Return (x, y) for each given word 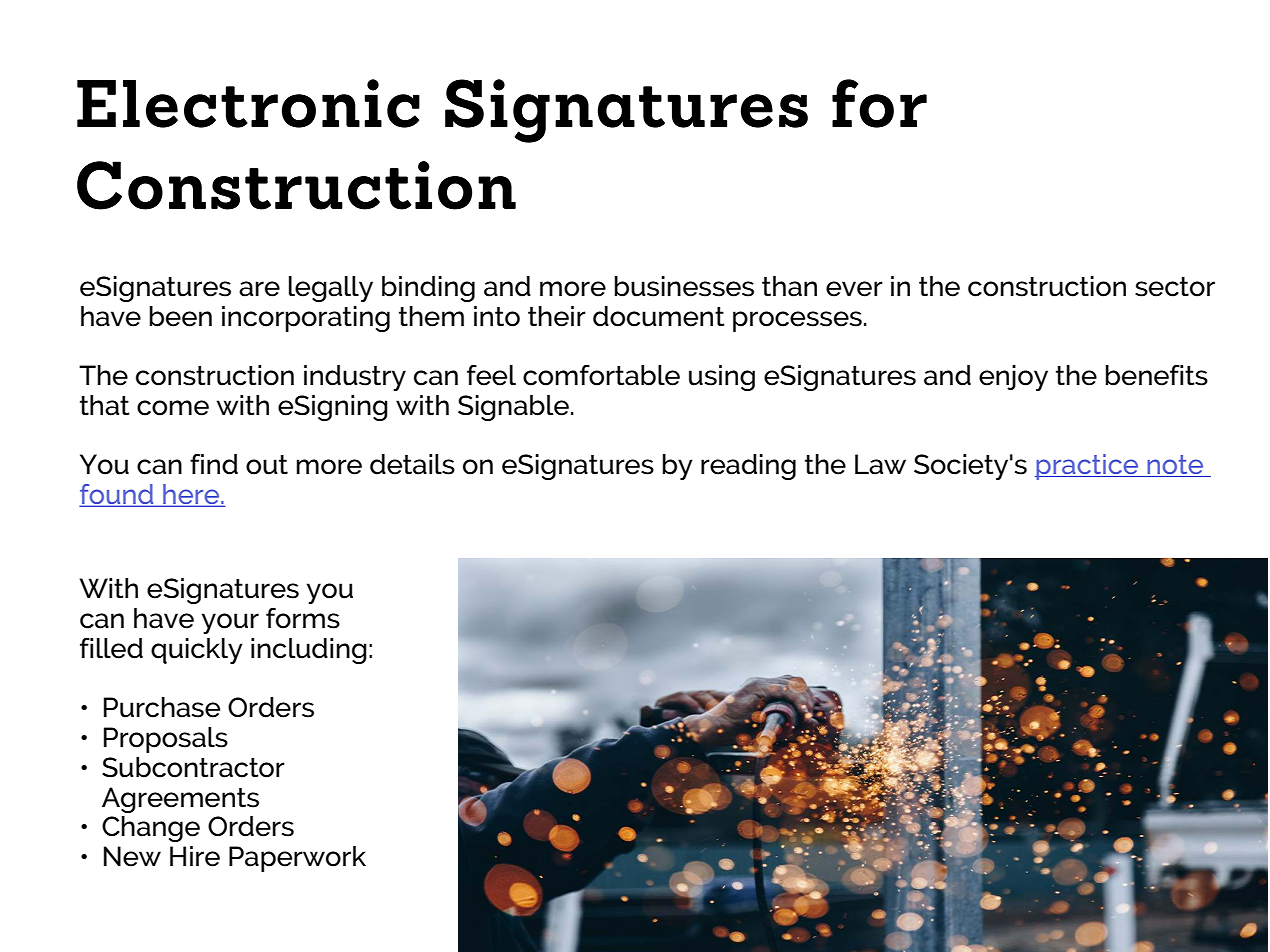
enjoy (1013, 378)
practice (1088, 467)
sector (1175, 287)
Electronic (248, 103)
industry (355, 378)
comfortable (601, 375)
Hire (195, 856)
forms (303, 618)
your (230, 623)
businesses (684, 286)
